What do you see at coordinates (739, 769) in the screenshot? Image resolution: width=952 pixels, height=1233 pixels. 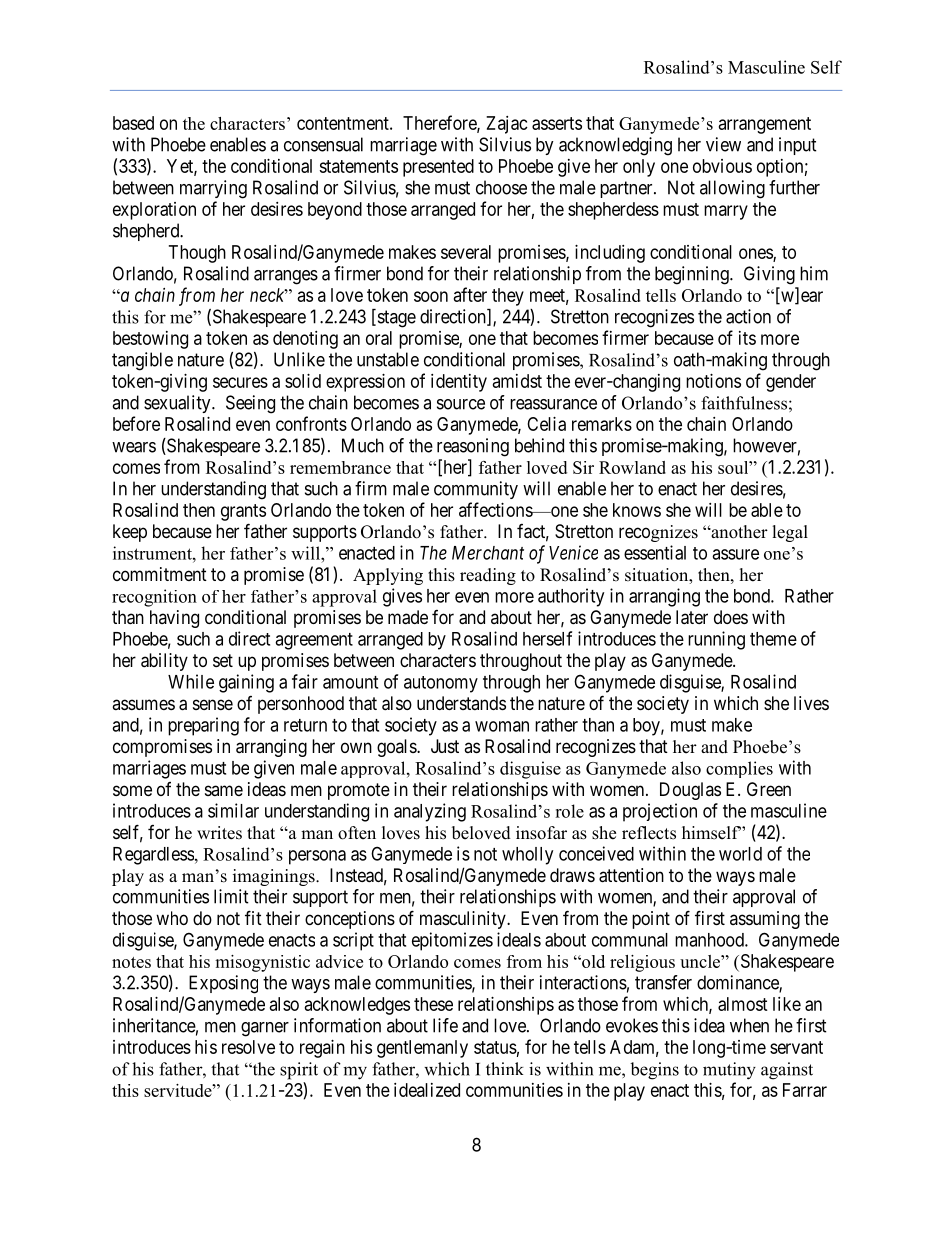 I see `complies` at bounding box center [739, 769].
